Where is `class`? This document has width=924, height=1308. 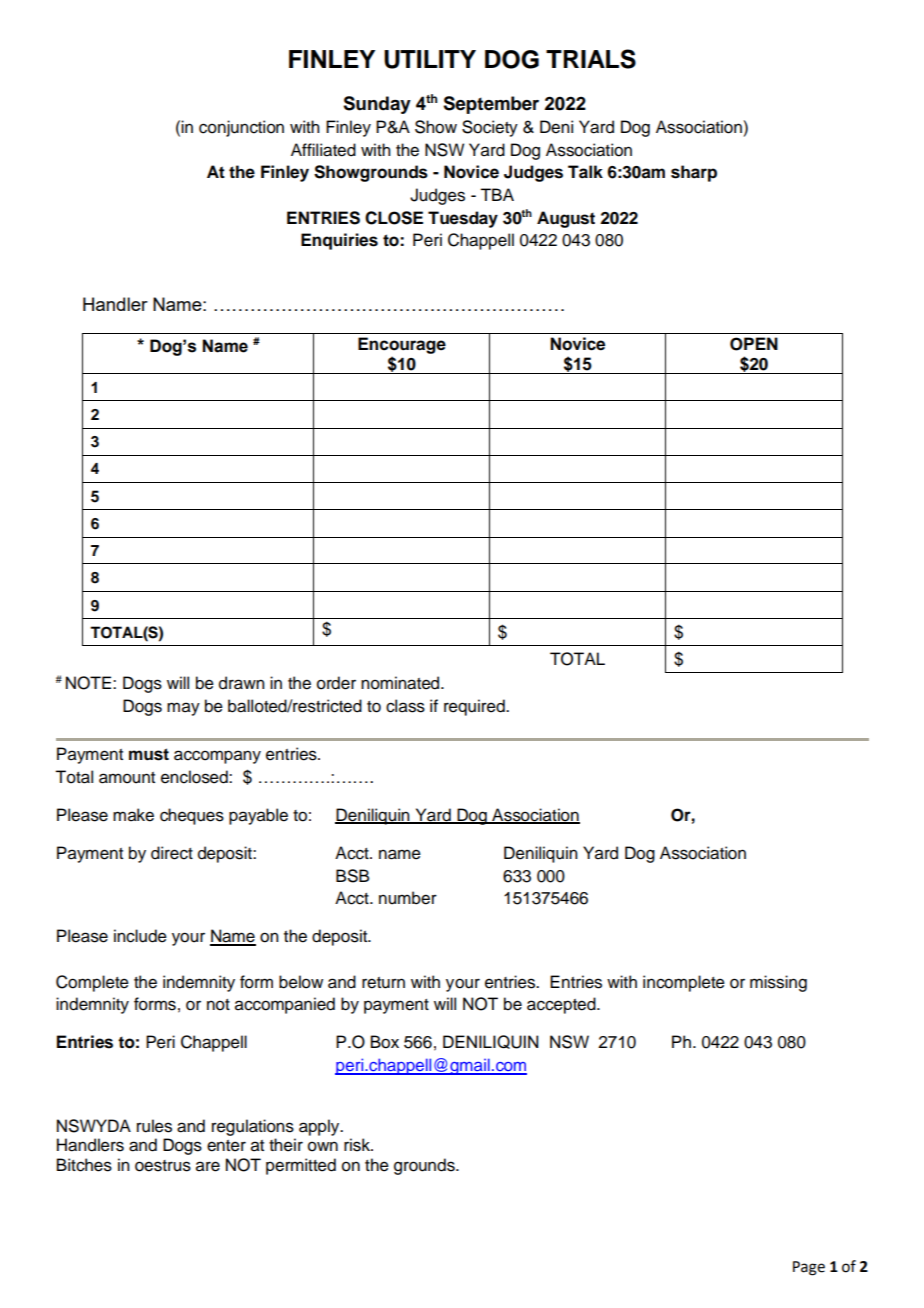
class is located at coordinates (405, 706).
